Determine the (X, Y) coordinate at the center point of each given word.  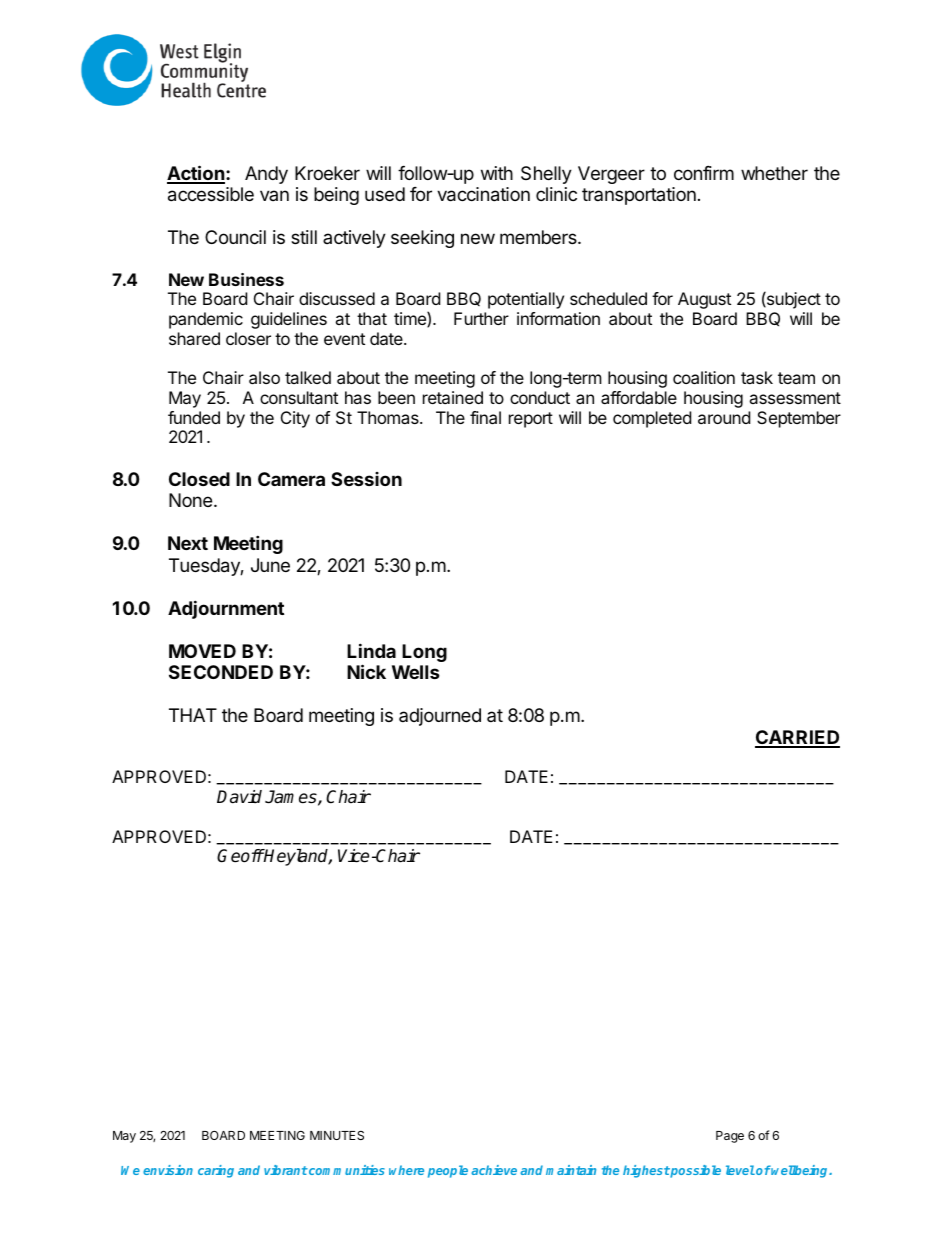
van (274, 195)
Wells (416, 672)
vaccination (483, 194)
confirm (704, 173)
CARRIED (797, 738)
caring (216, 1171)
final (485, 417)
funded (194, 417)
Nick (366, 671)
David (239, 797)
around (724, 417)
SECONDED (221, 672)
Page (730, 1137)
